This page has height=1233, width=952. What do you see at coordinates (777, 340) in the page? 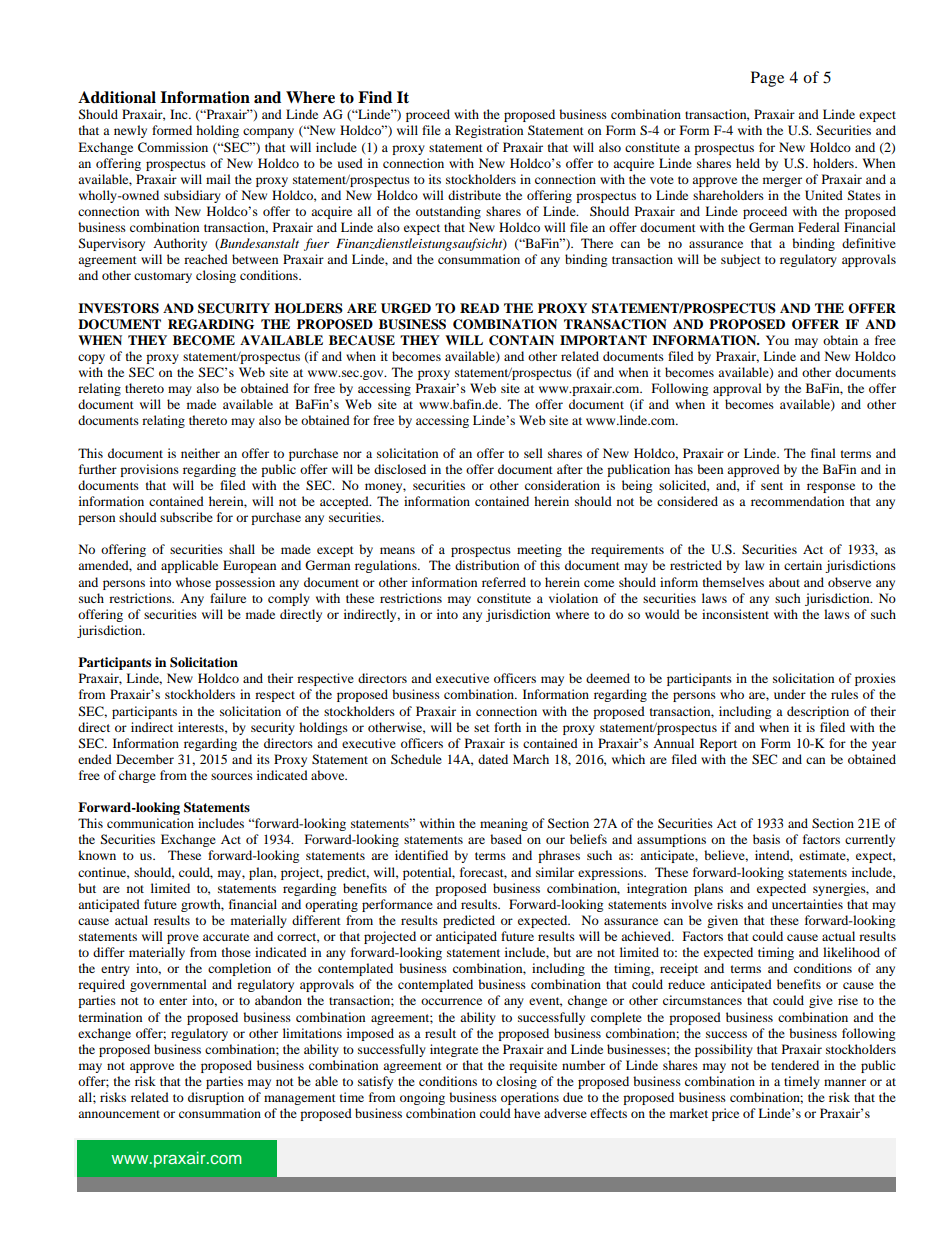
I see `You` at bounding box center [777, 340].
